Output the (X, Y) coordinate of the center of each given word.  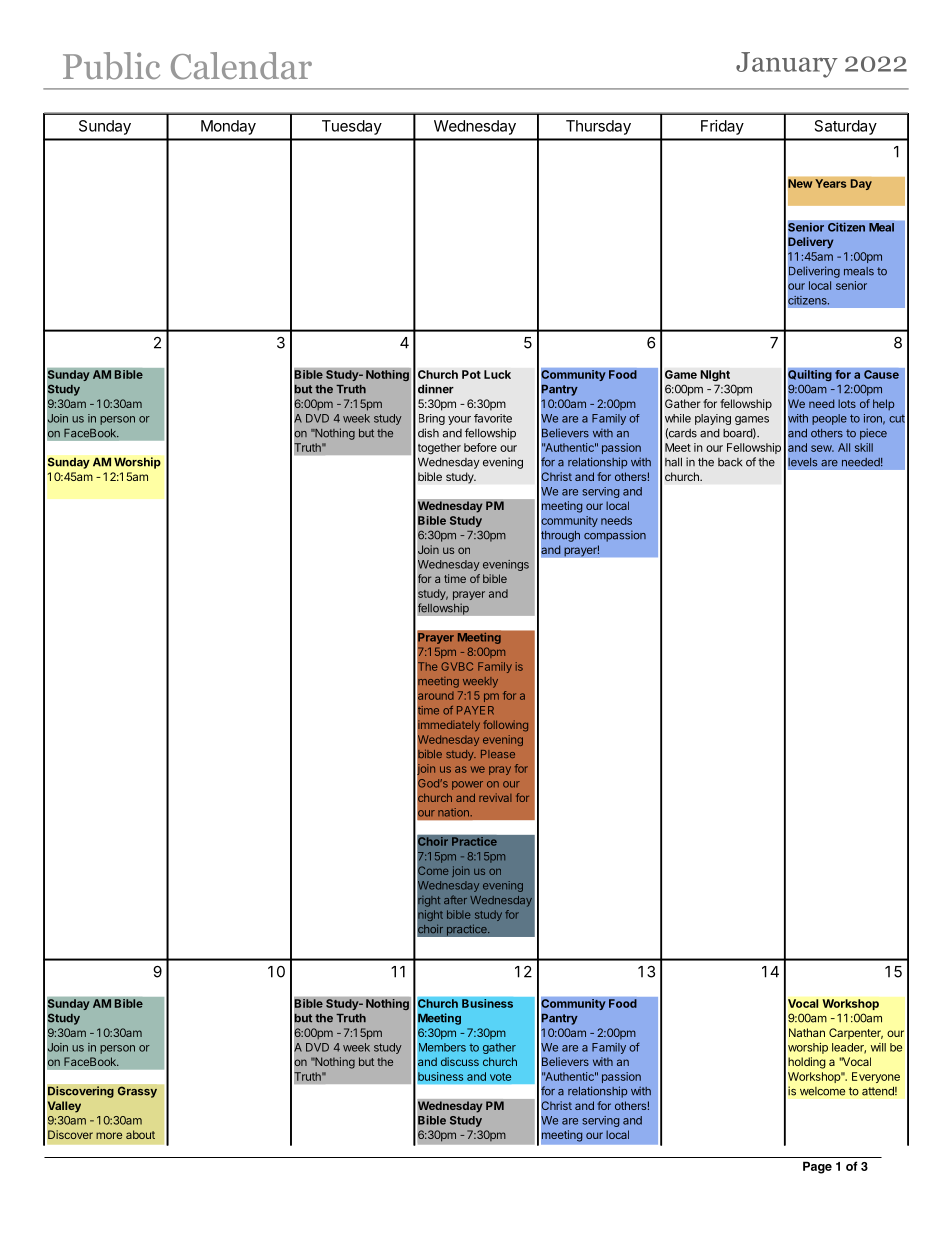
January (787, 65)
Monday (228, 127)
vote (500, 1077)
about (140, 1134)
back (730, 462)
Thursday (598, 127)
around (435, 695)
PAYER (475, 710)
